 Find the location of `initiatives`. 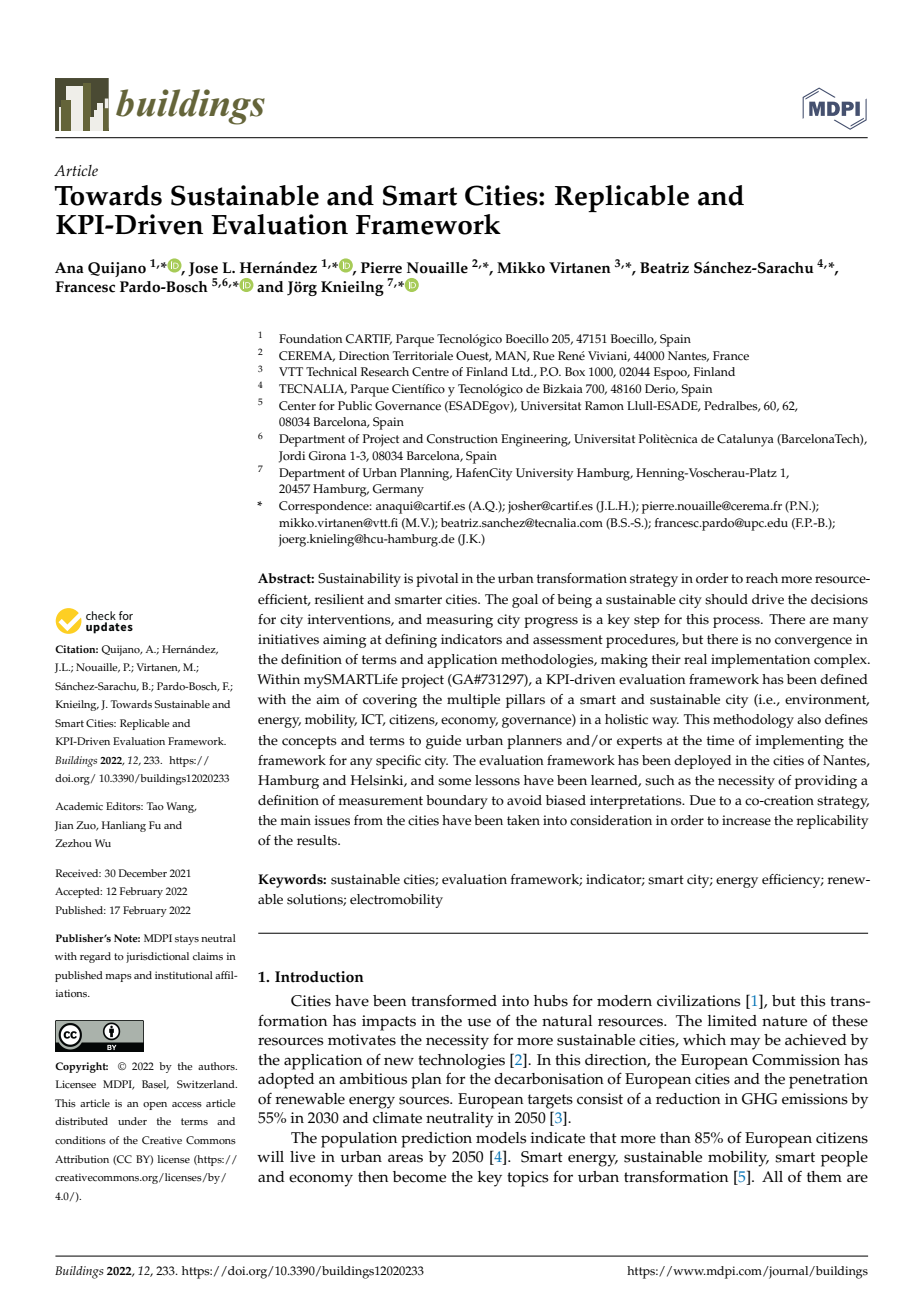

initiatives is located at coordinates (288, 639).
